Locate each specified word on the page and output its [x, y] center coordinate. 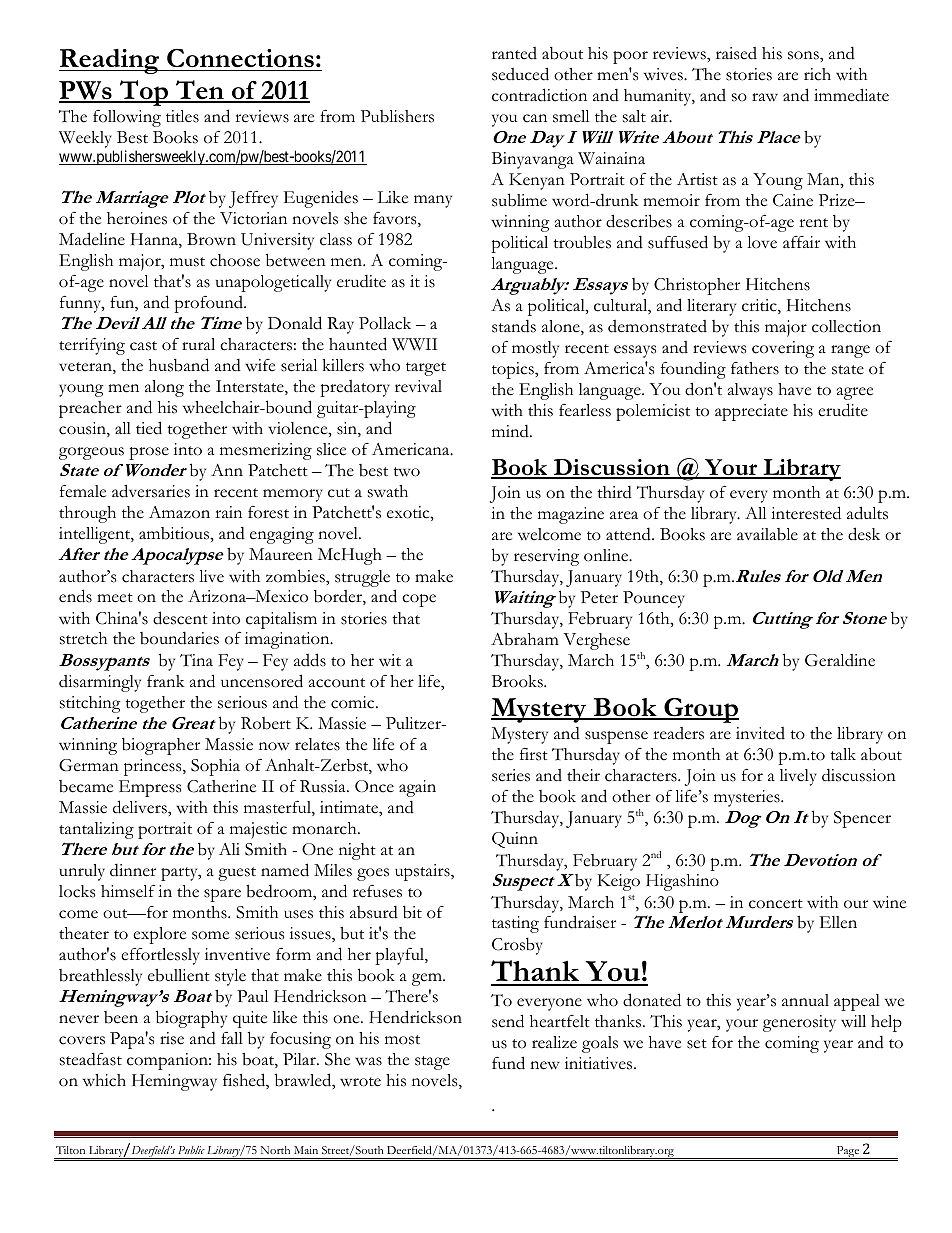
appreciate [751, 412]
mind [511, 431]
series [511, 775]
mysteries [748, 798]
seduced [520, 74]
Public [191, 1150]
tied [149, 428]
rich [817, 74]
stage [432, 1063]
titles [182, 116]
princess [154, 767]
